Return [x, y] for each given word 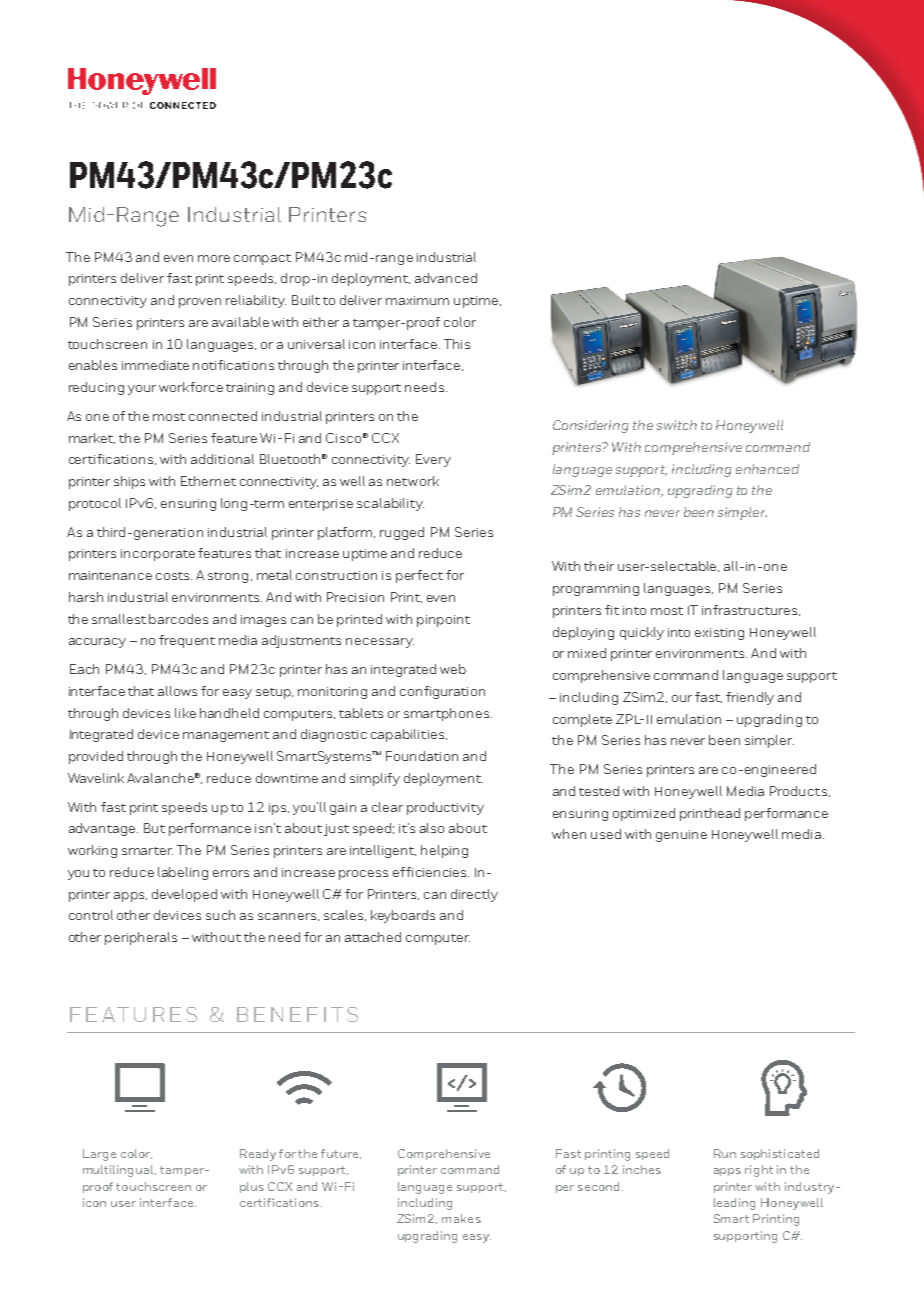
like [185, 713]
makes [461, 1218]
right [759, 1171]
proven [200, 303]
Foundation [422, 756]
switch [677, 425]
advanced [446, 278]
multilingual [119, 1171]
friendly [750, 698]
